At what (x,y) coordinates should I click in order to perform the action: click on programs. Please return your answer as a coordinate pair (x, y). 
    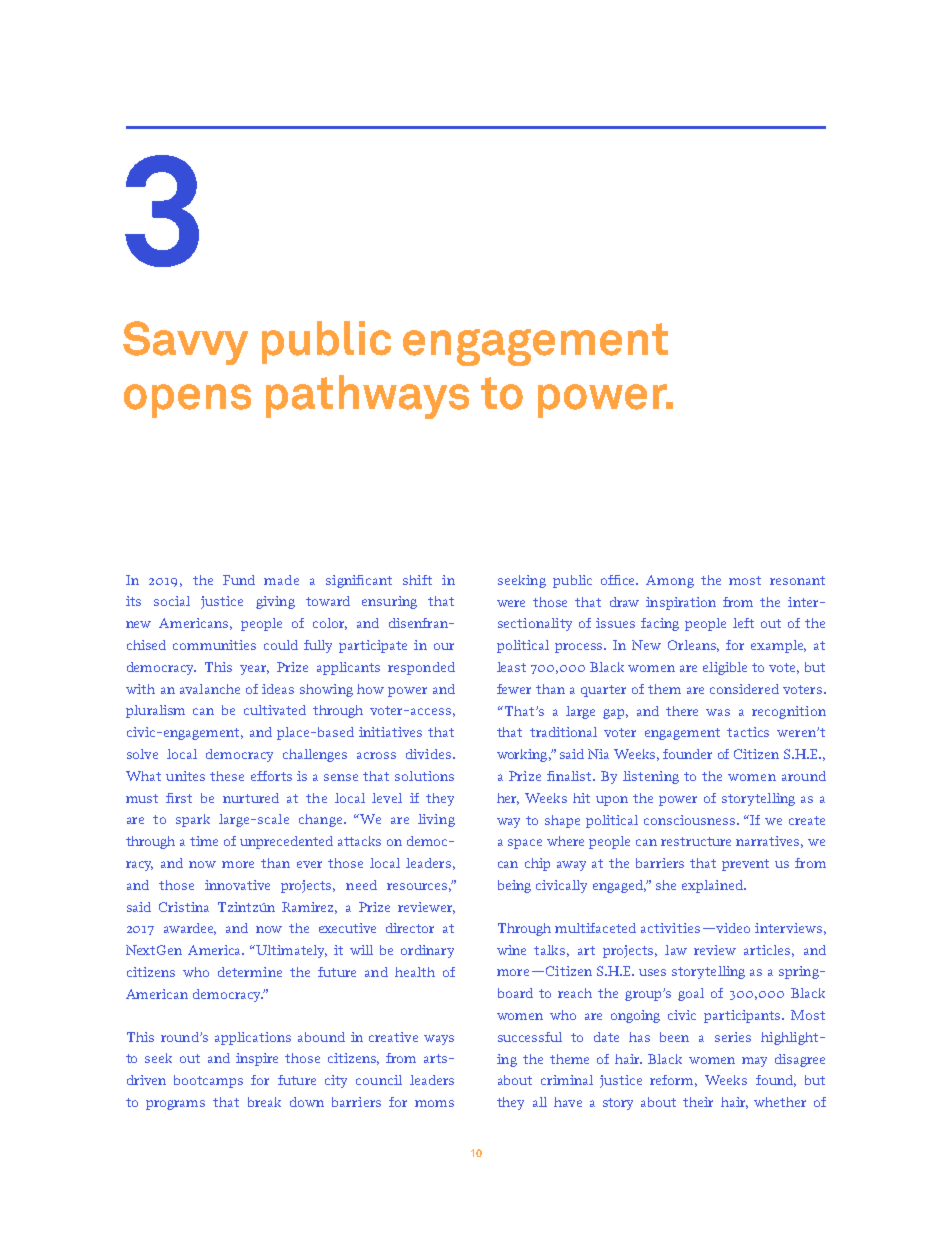
    Looking at the image, I should click on (175, 1105).
